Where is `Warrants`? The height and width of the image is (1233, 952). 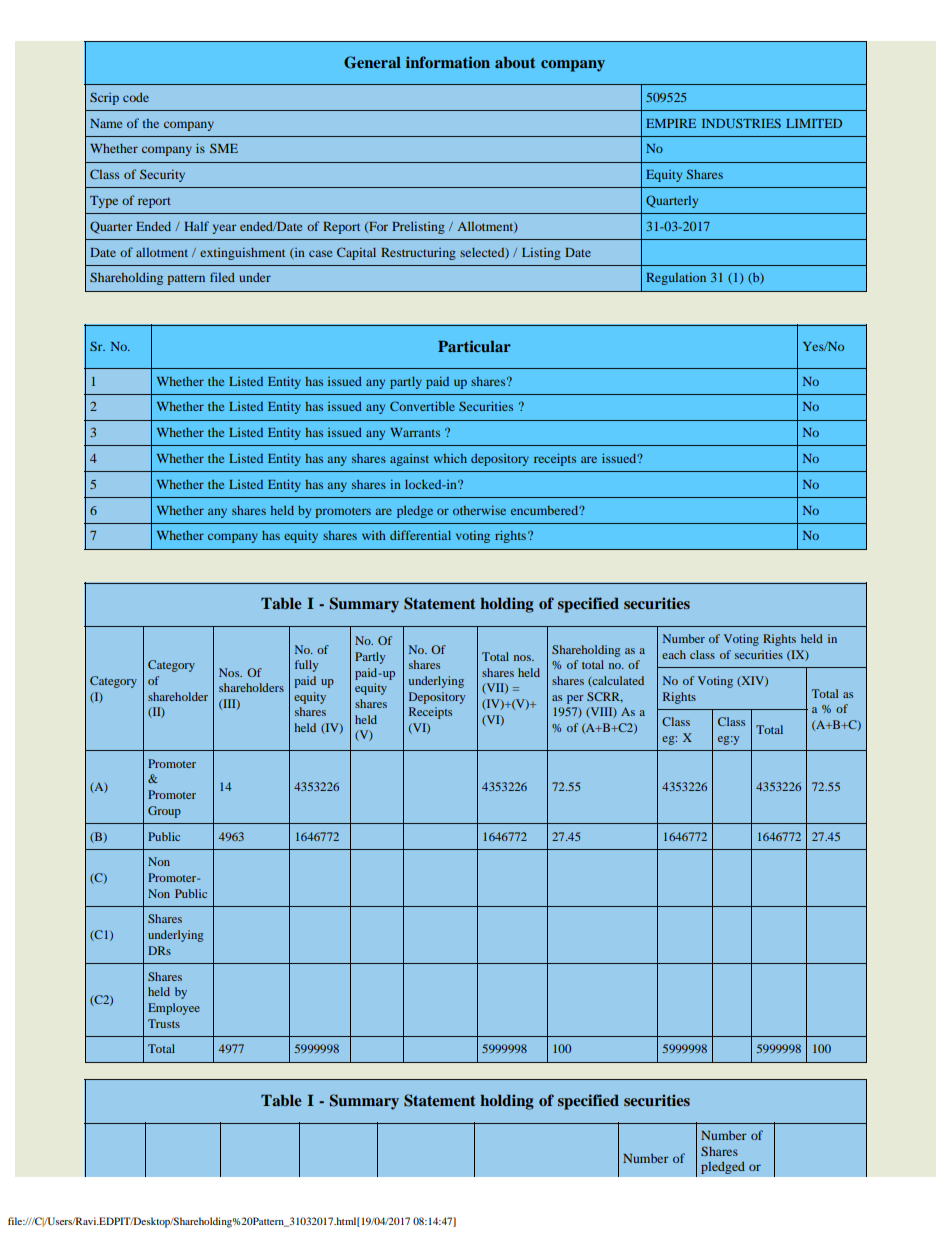 Warrants is located at coordinates (415, 432).
